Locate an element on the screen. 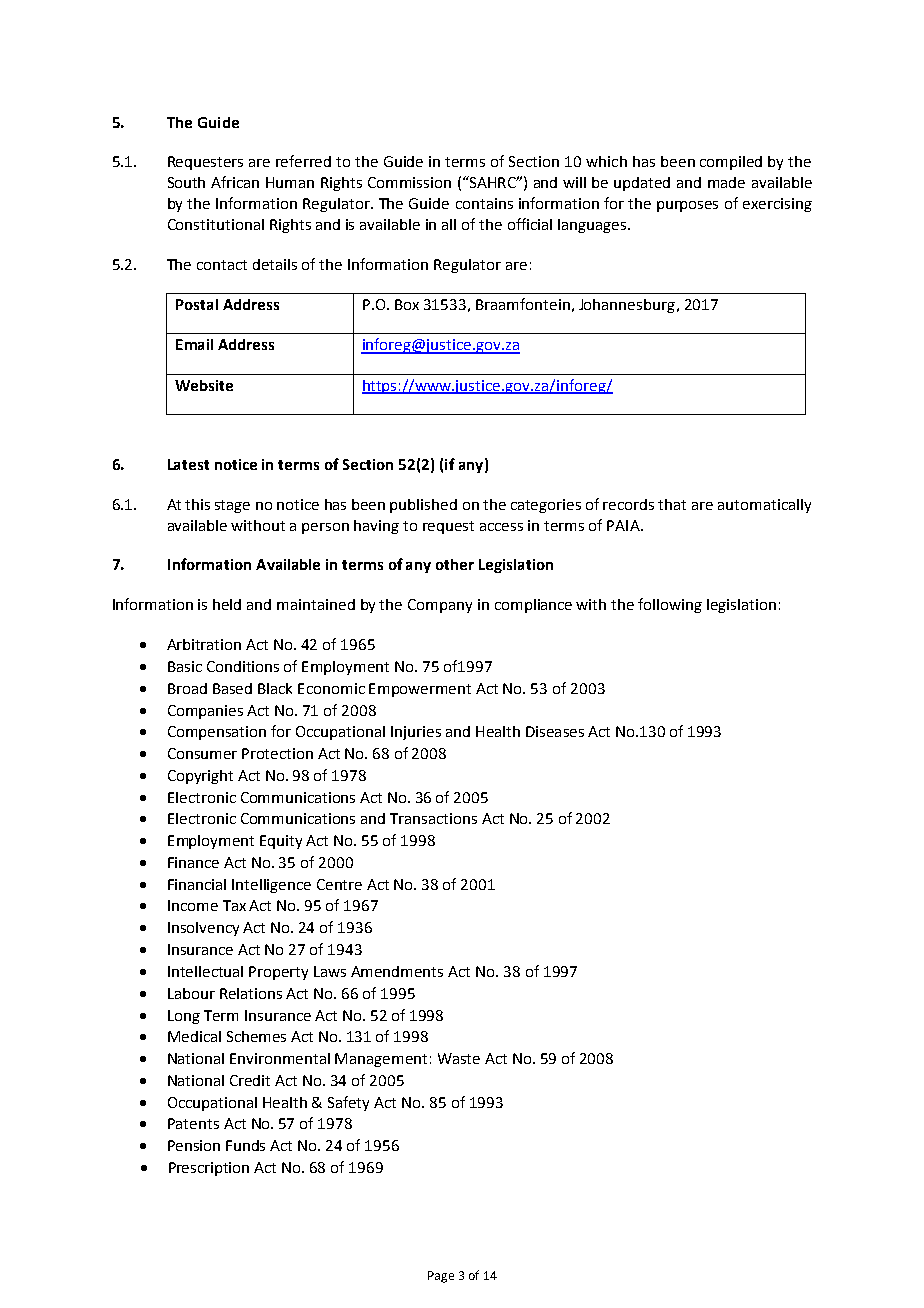 The width and height of the screenshot is (924, 1308). Prescription is located at coordinates (209, 1169).
